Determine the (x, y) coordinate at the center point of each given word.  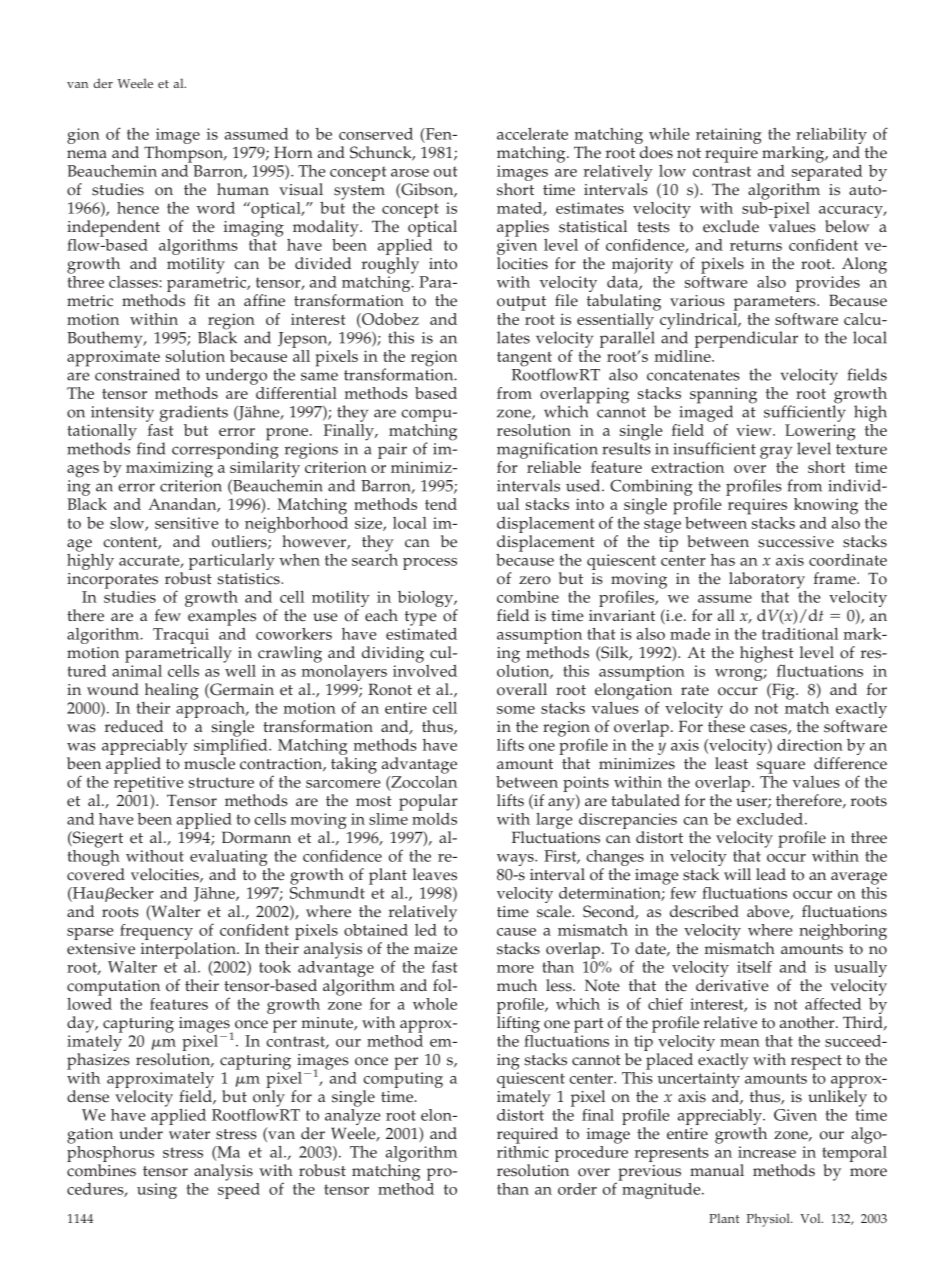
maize (435, 949)
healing (172, 691)
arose (410, 173)
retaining (729, 136)
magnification (547, 450)
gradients (194, 413)
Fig (783, 691)
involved (425, 669)
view (755, 430)
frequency (157, 933)
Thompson (184, 154)
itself (754, 967)
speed (239, 1189)
